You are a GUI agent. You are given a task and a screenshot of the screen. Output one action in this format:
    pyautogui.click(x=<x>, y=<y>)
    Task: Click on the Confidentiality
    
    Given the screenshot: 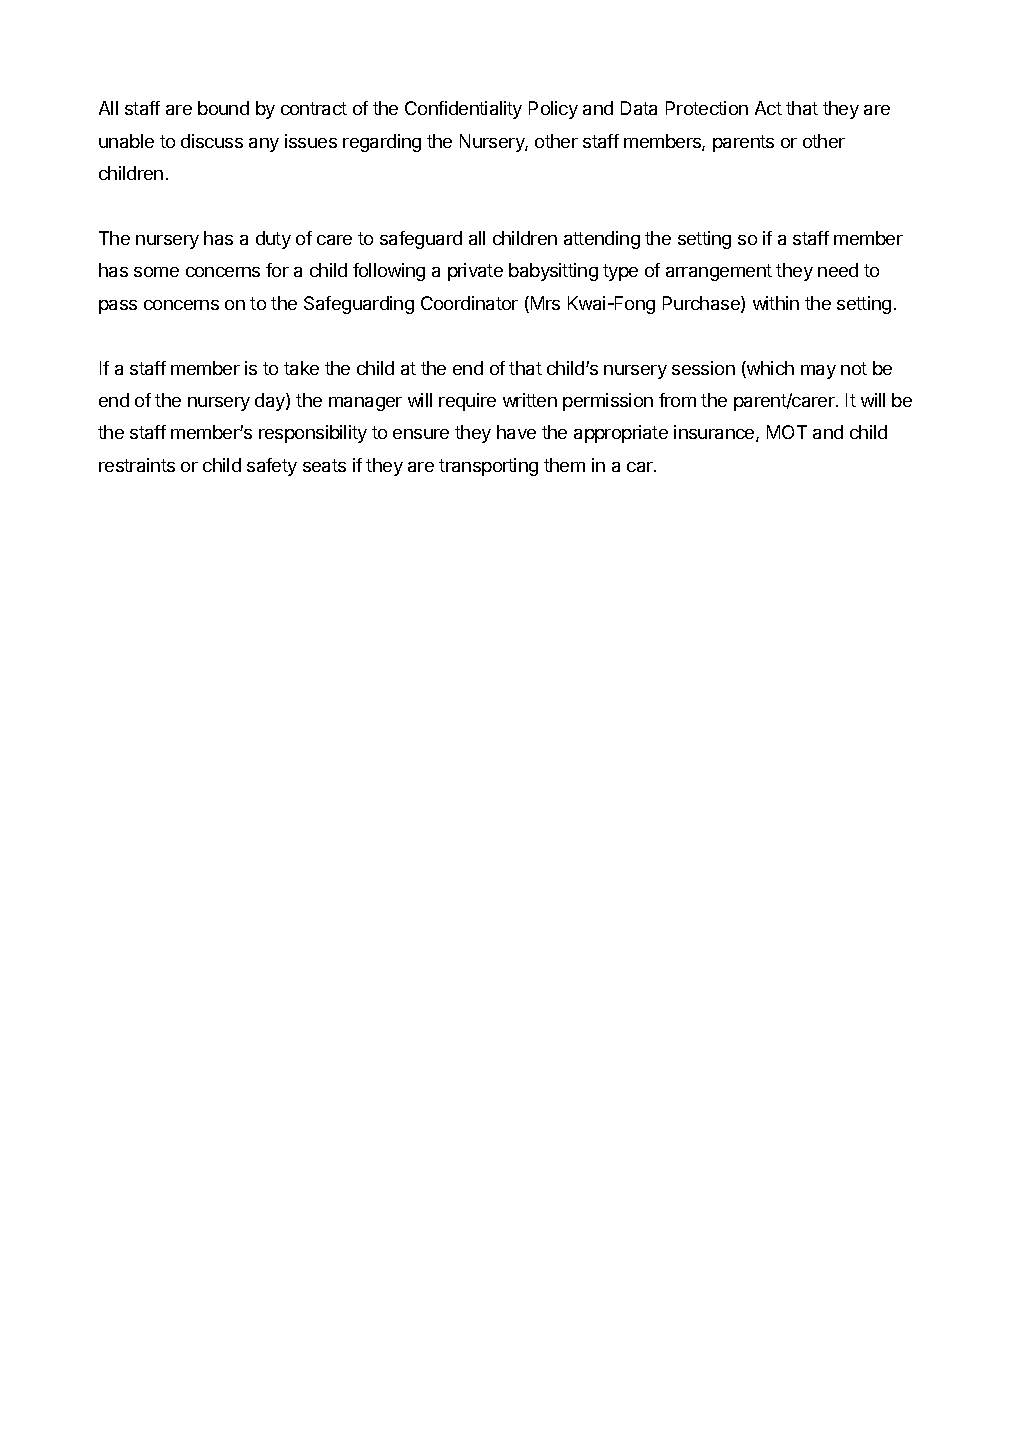 What is the action you would take?
    pyautogui.click(x=463, y=110)
